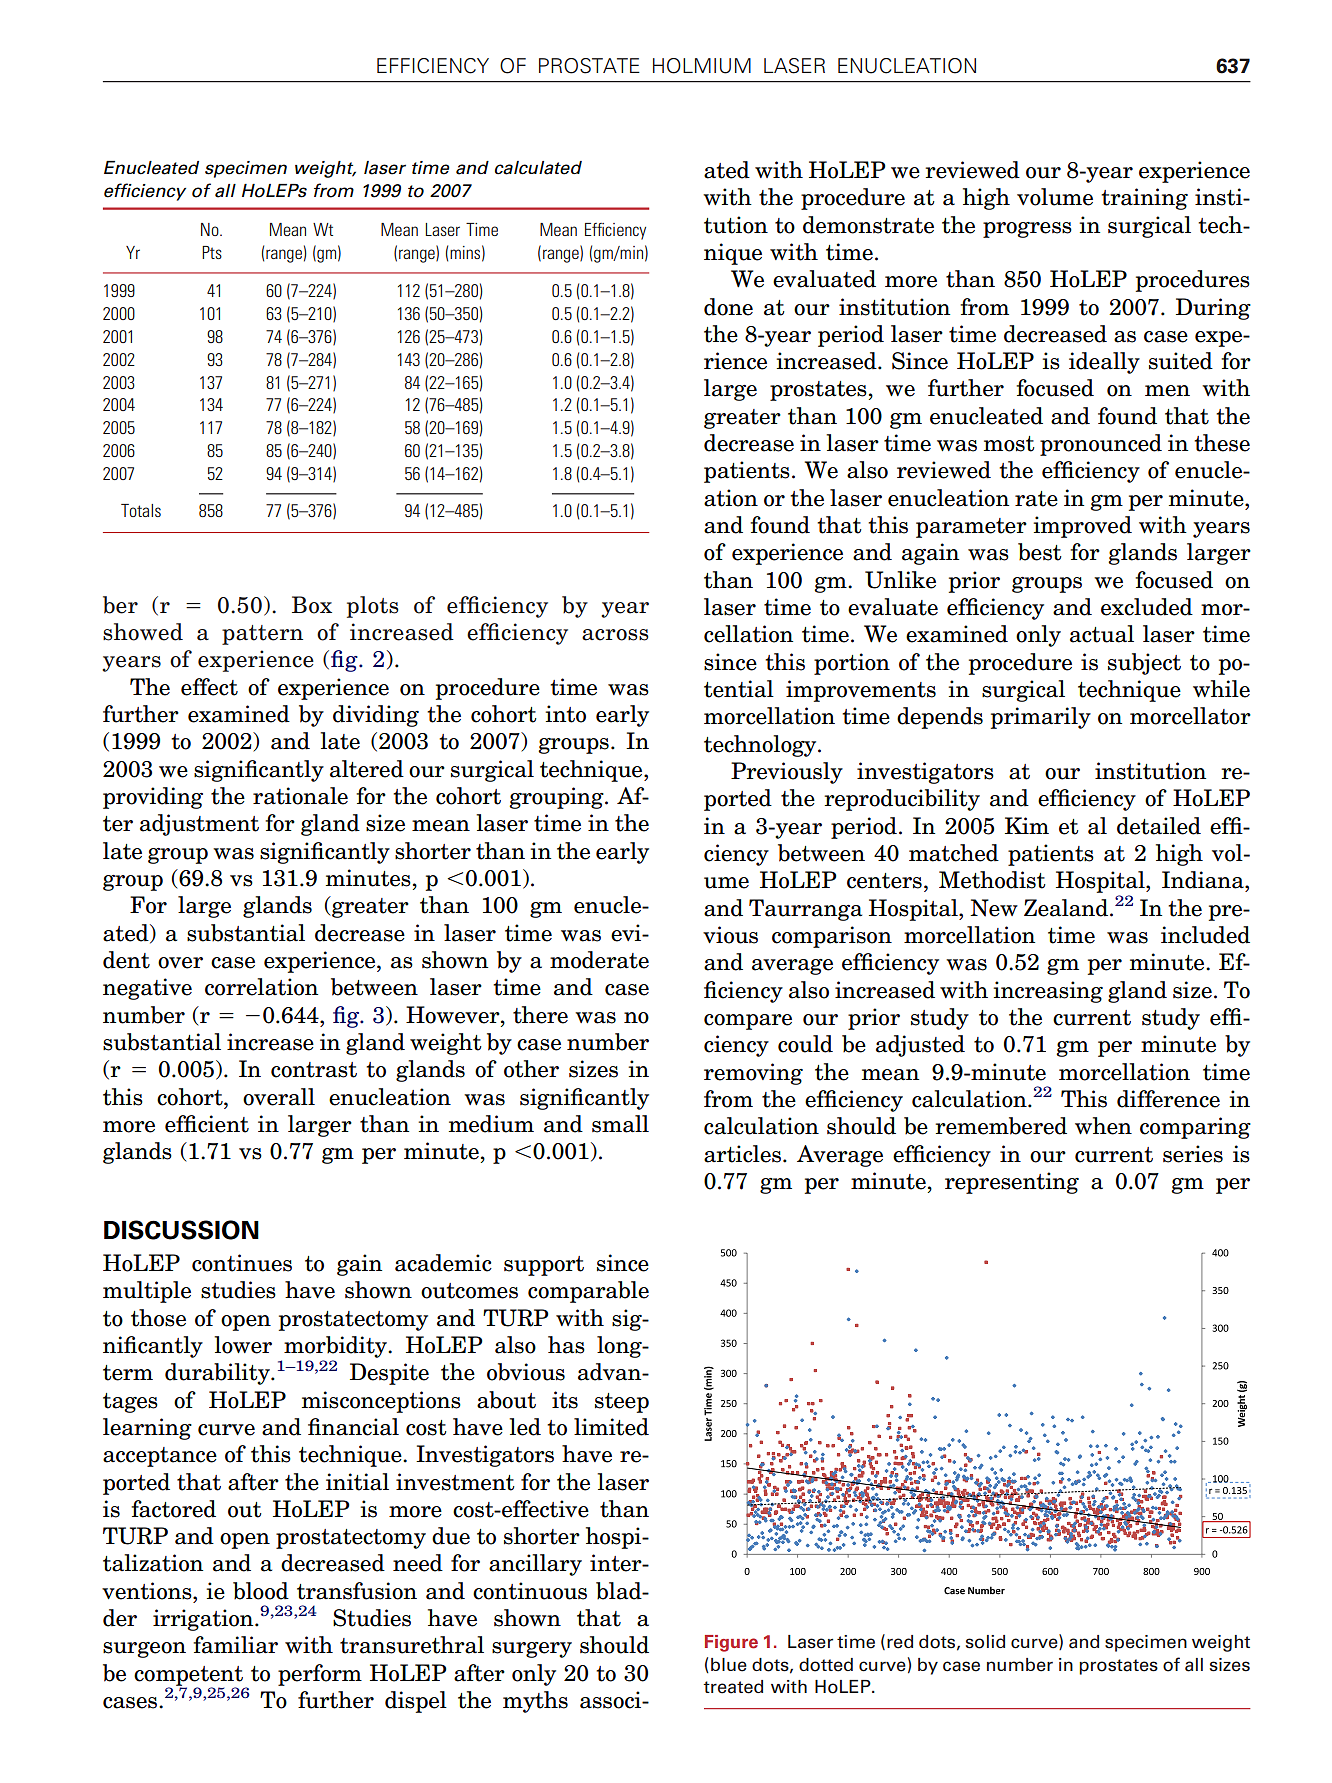  Describe the element at coordinates (1041, 718) in the page. I see `primarily` at that location.
